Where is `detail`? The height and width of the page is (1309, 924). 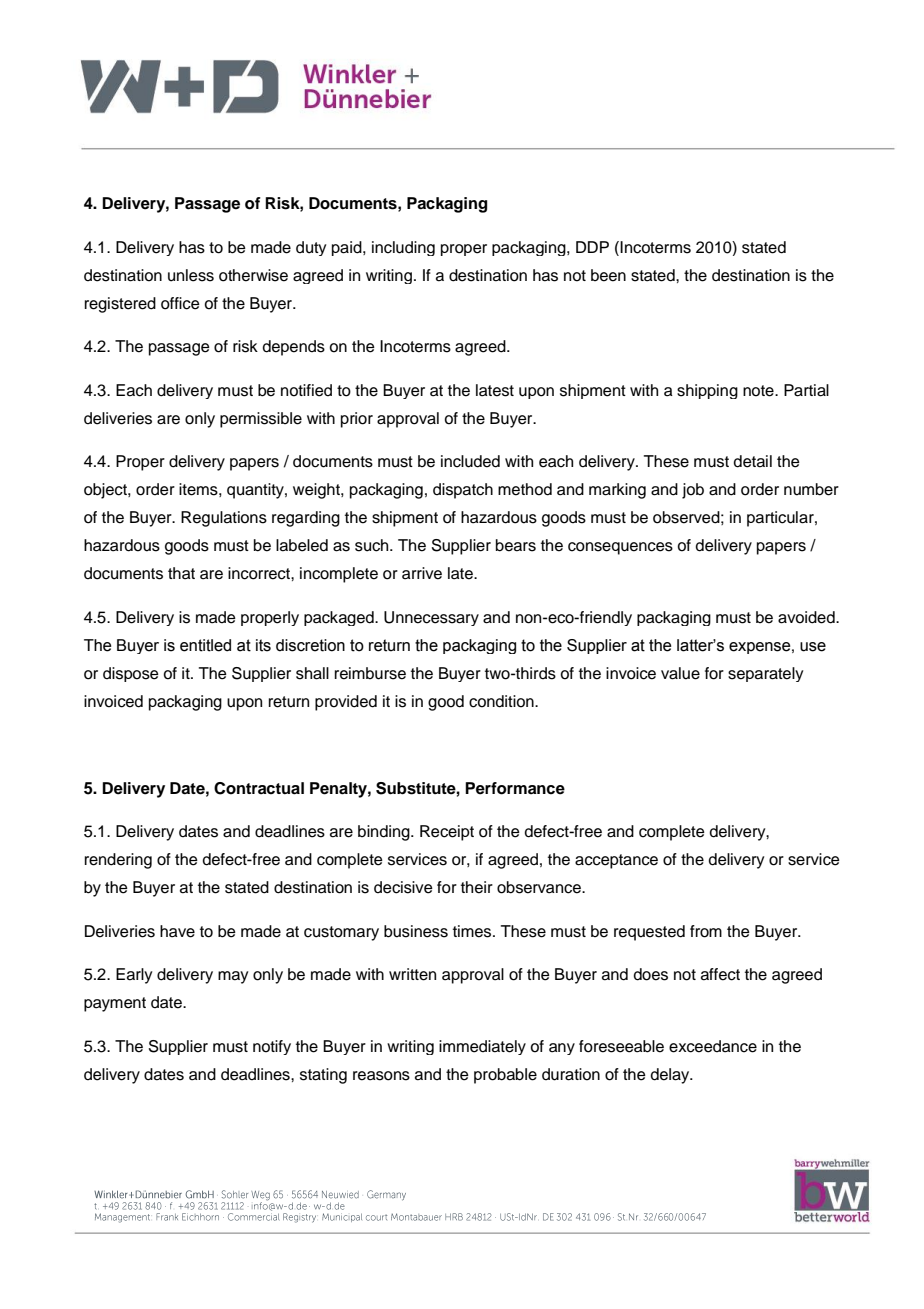
detail is located at coordinates (753, 461).
